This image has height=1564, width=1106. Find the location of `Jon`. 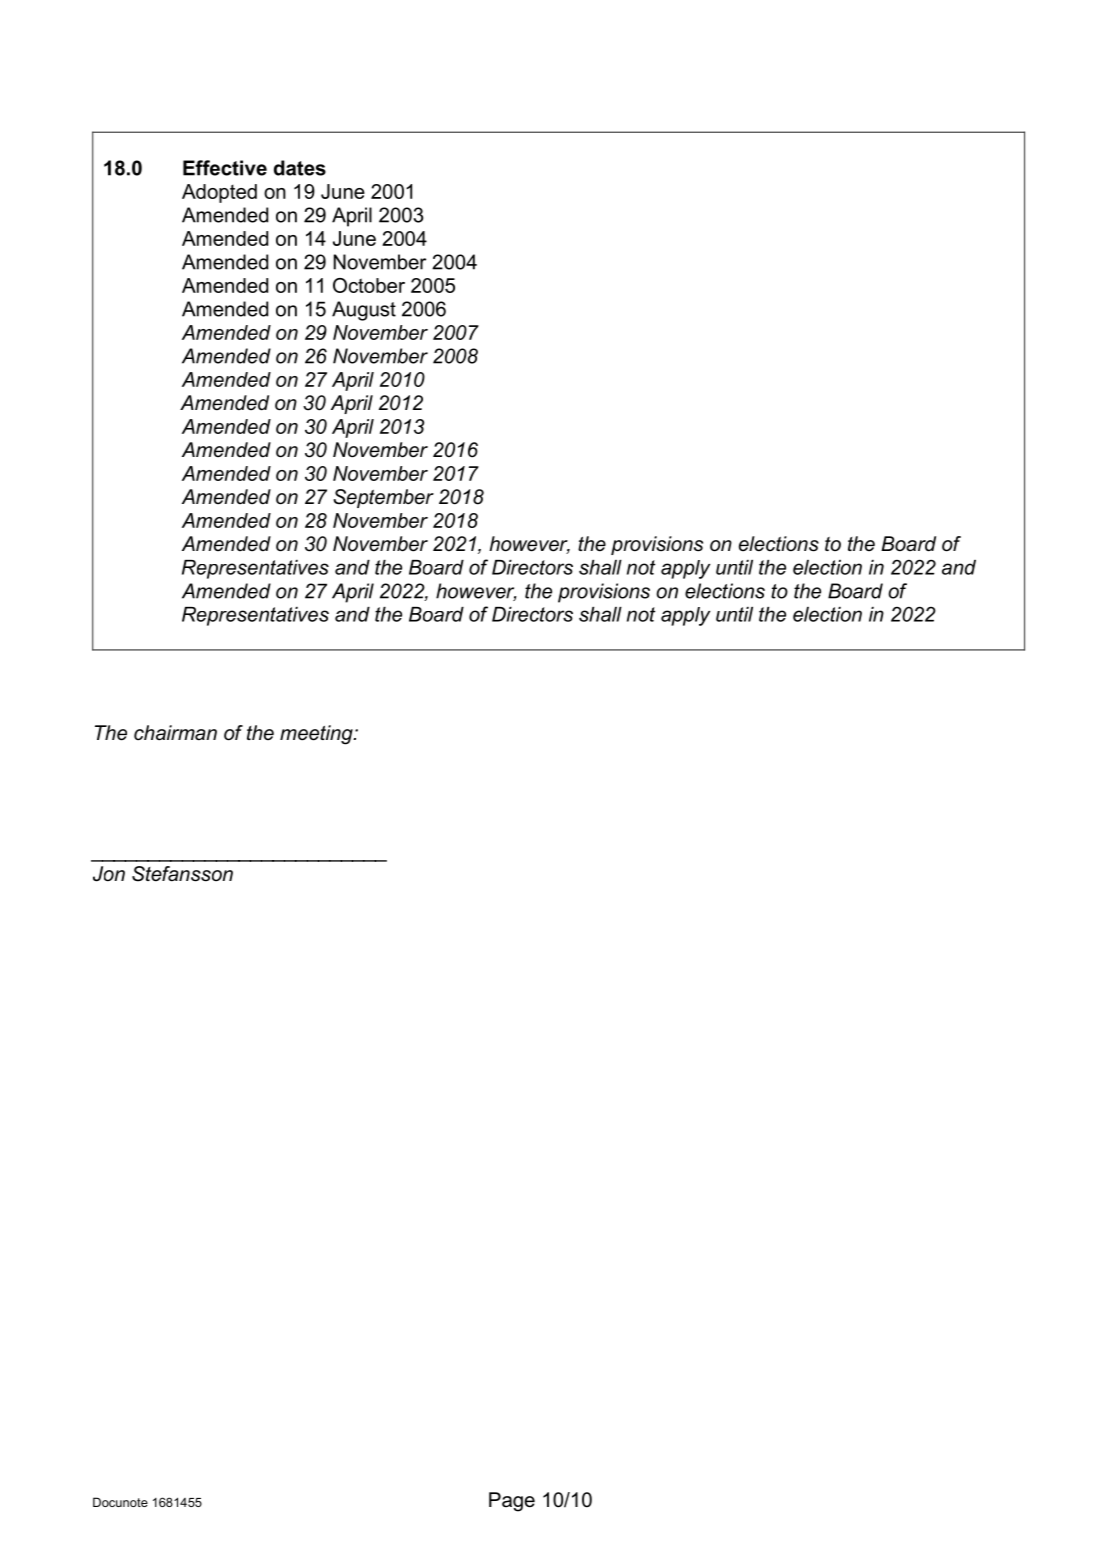

Jon is located at coordinates (109, 874).
